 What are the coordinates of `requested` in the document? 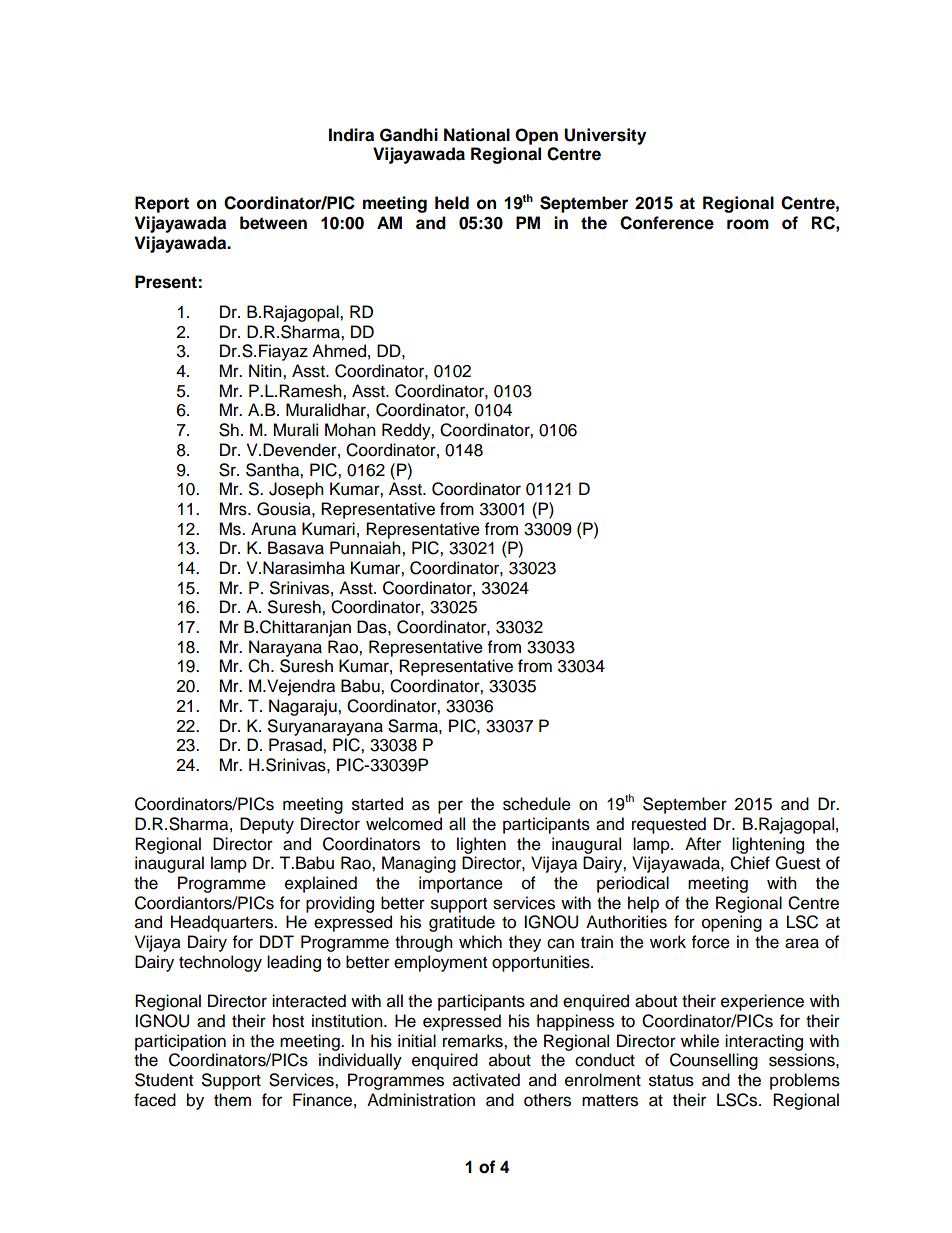 It's located at (669, 825).
